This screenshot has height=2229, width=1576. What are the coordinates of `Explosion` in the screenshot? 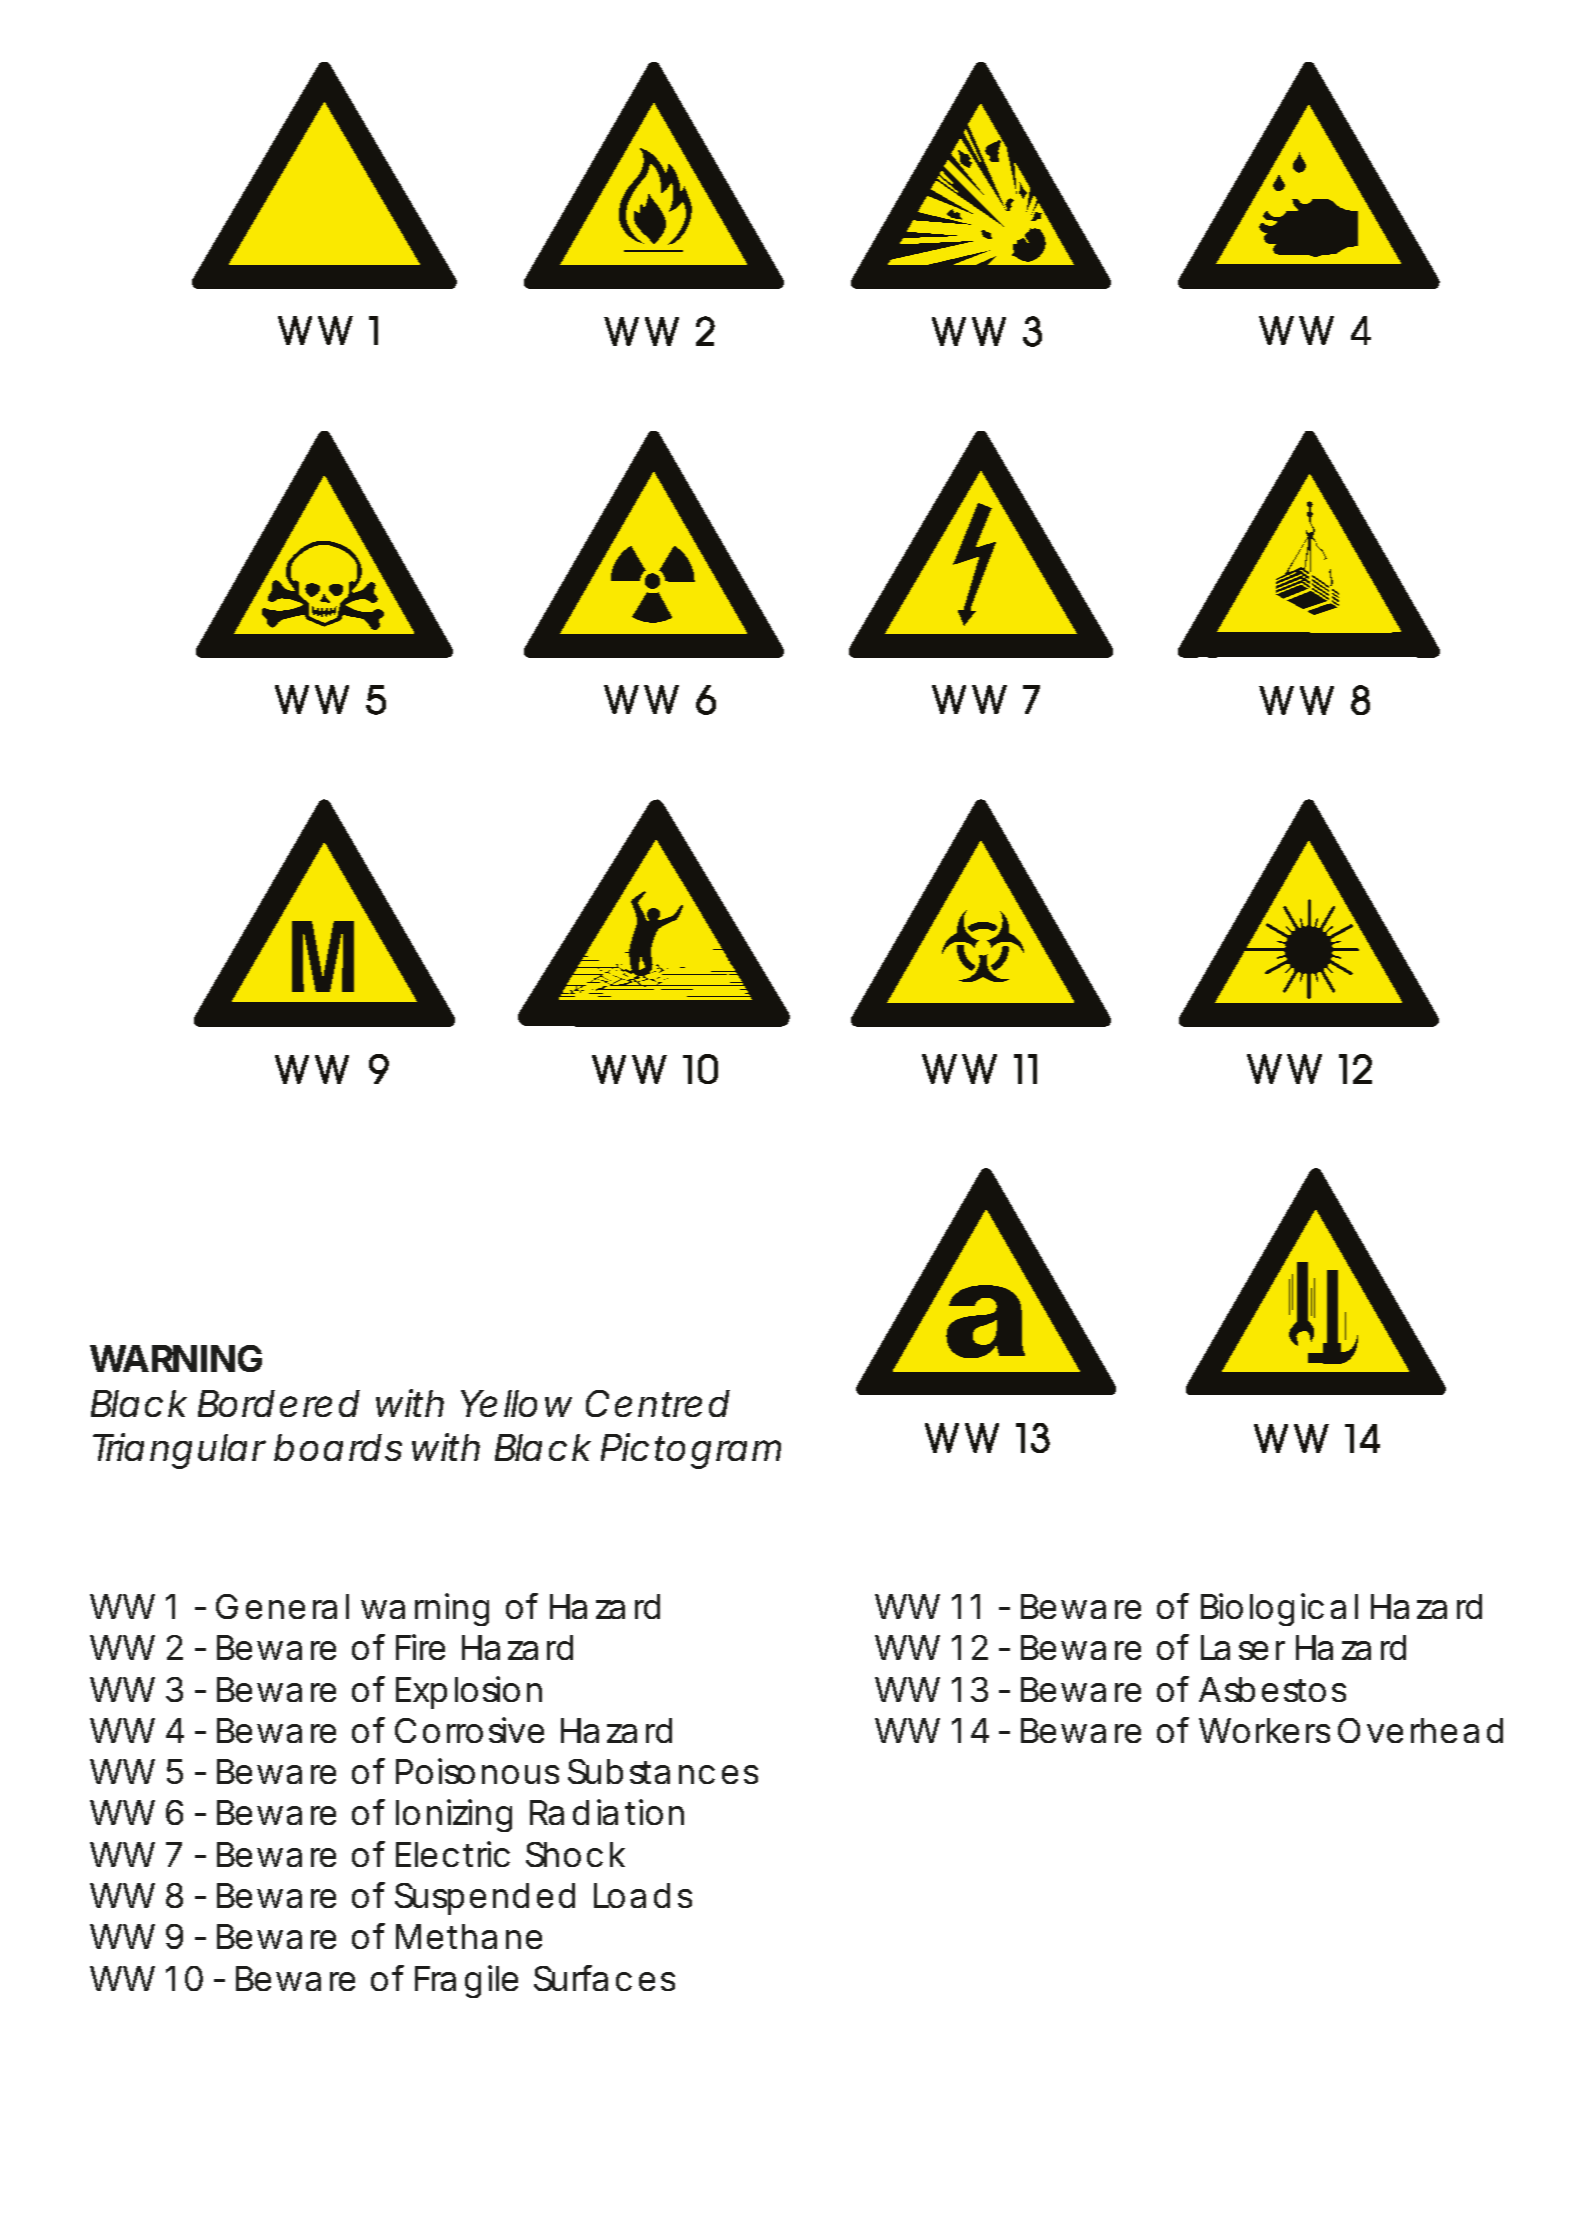 It's located at (469, 1692).
